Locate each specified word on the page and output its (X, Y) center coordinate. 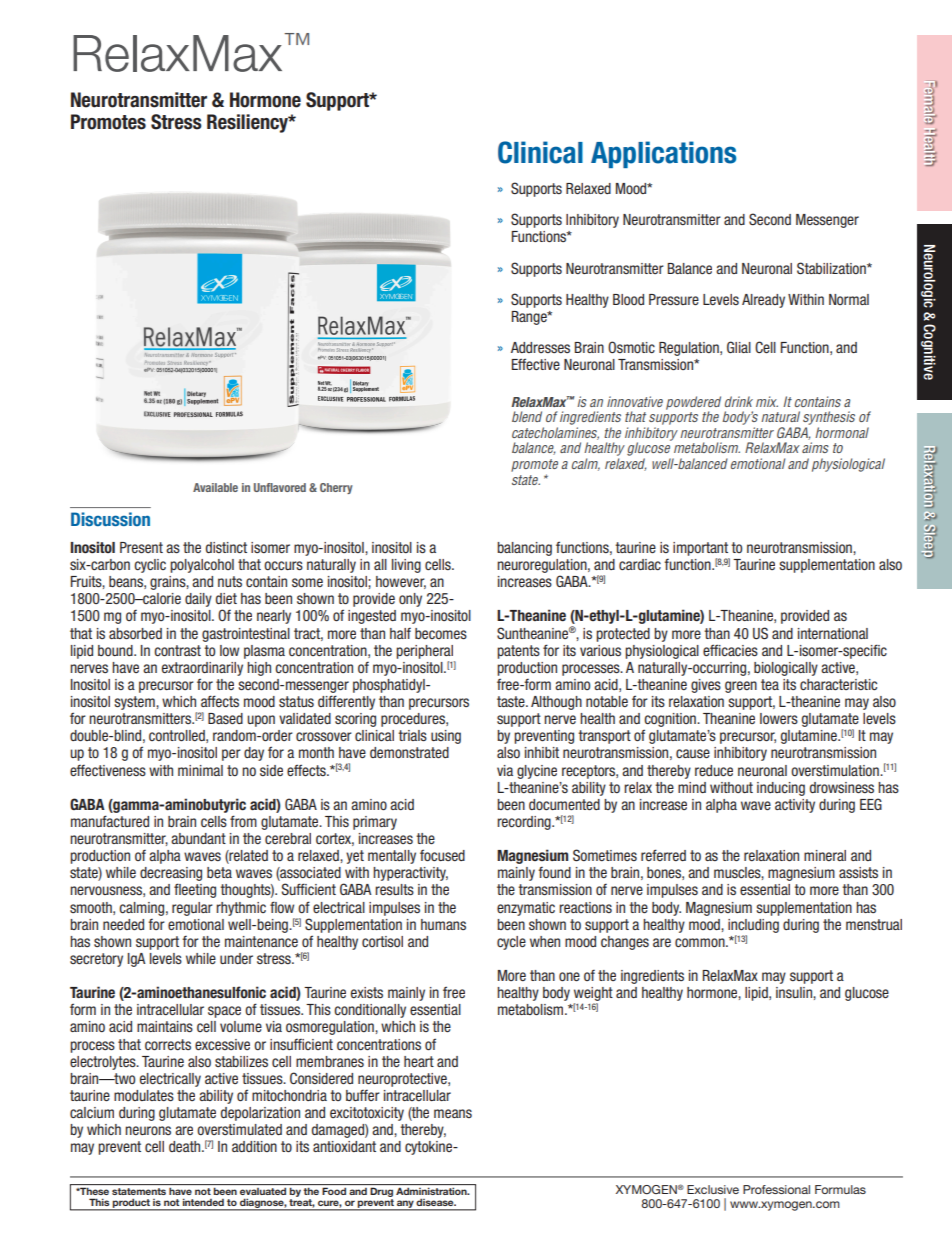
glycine (537, 772)
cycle (511, 943)
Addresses (540, 347)
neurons (148, 1130)
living (406, 566)
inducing (781, 789)
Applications (663, 154)
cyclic (150, 566)
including (753, 926)
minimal (200, 770)
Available (215, 487)
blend (527, 416)
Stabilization (832, 268)
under (236, 958)
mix (767, 401)
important (700, 549)
